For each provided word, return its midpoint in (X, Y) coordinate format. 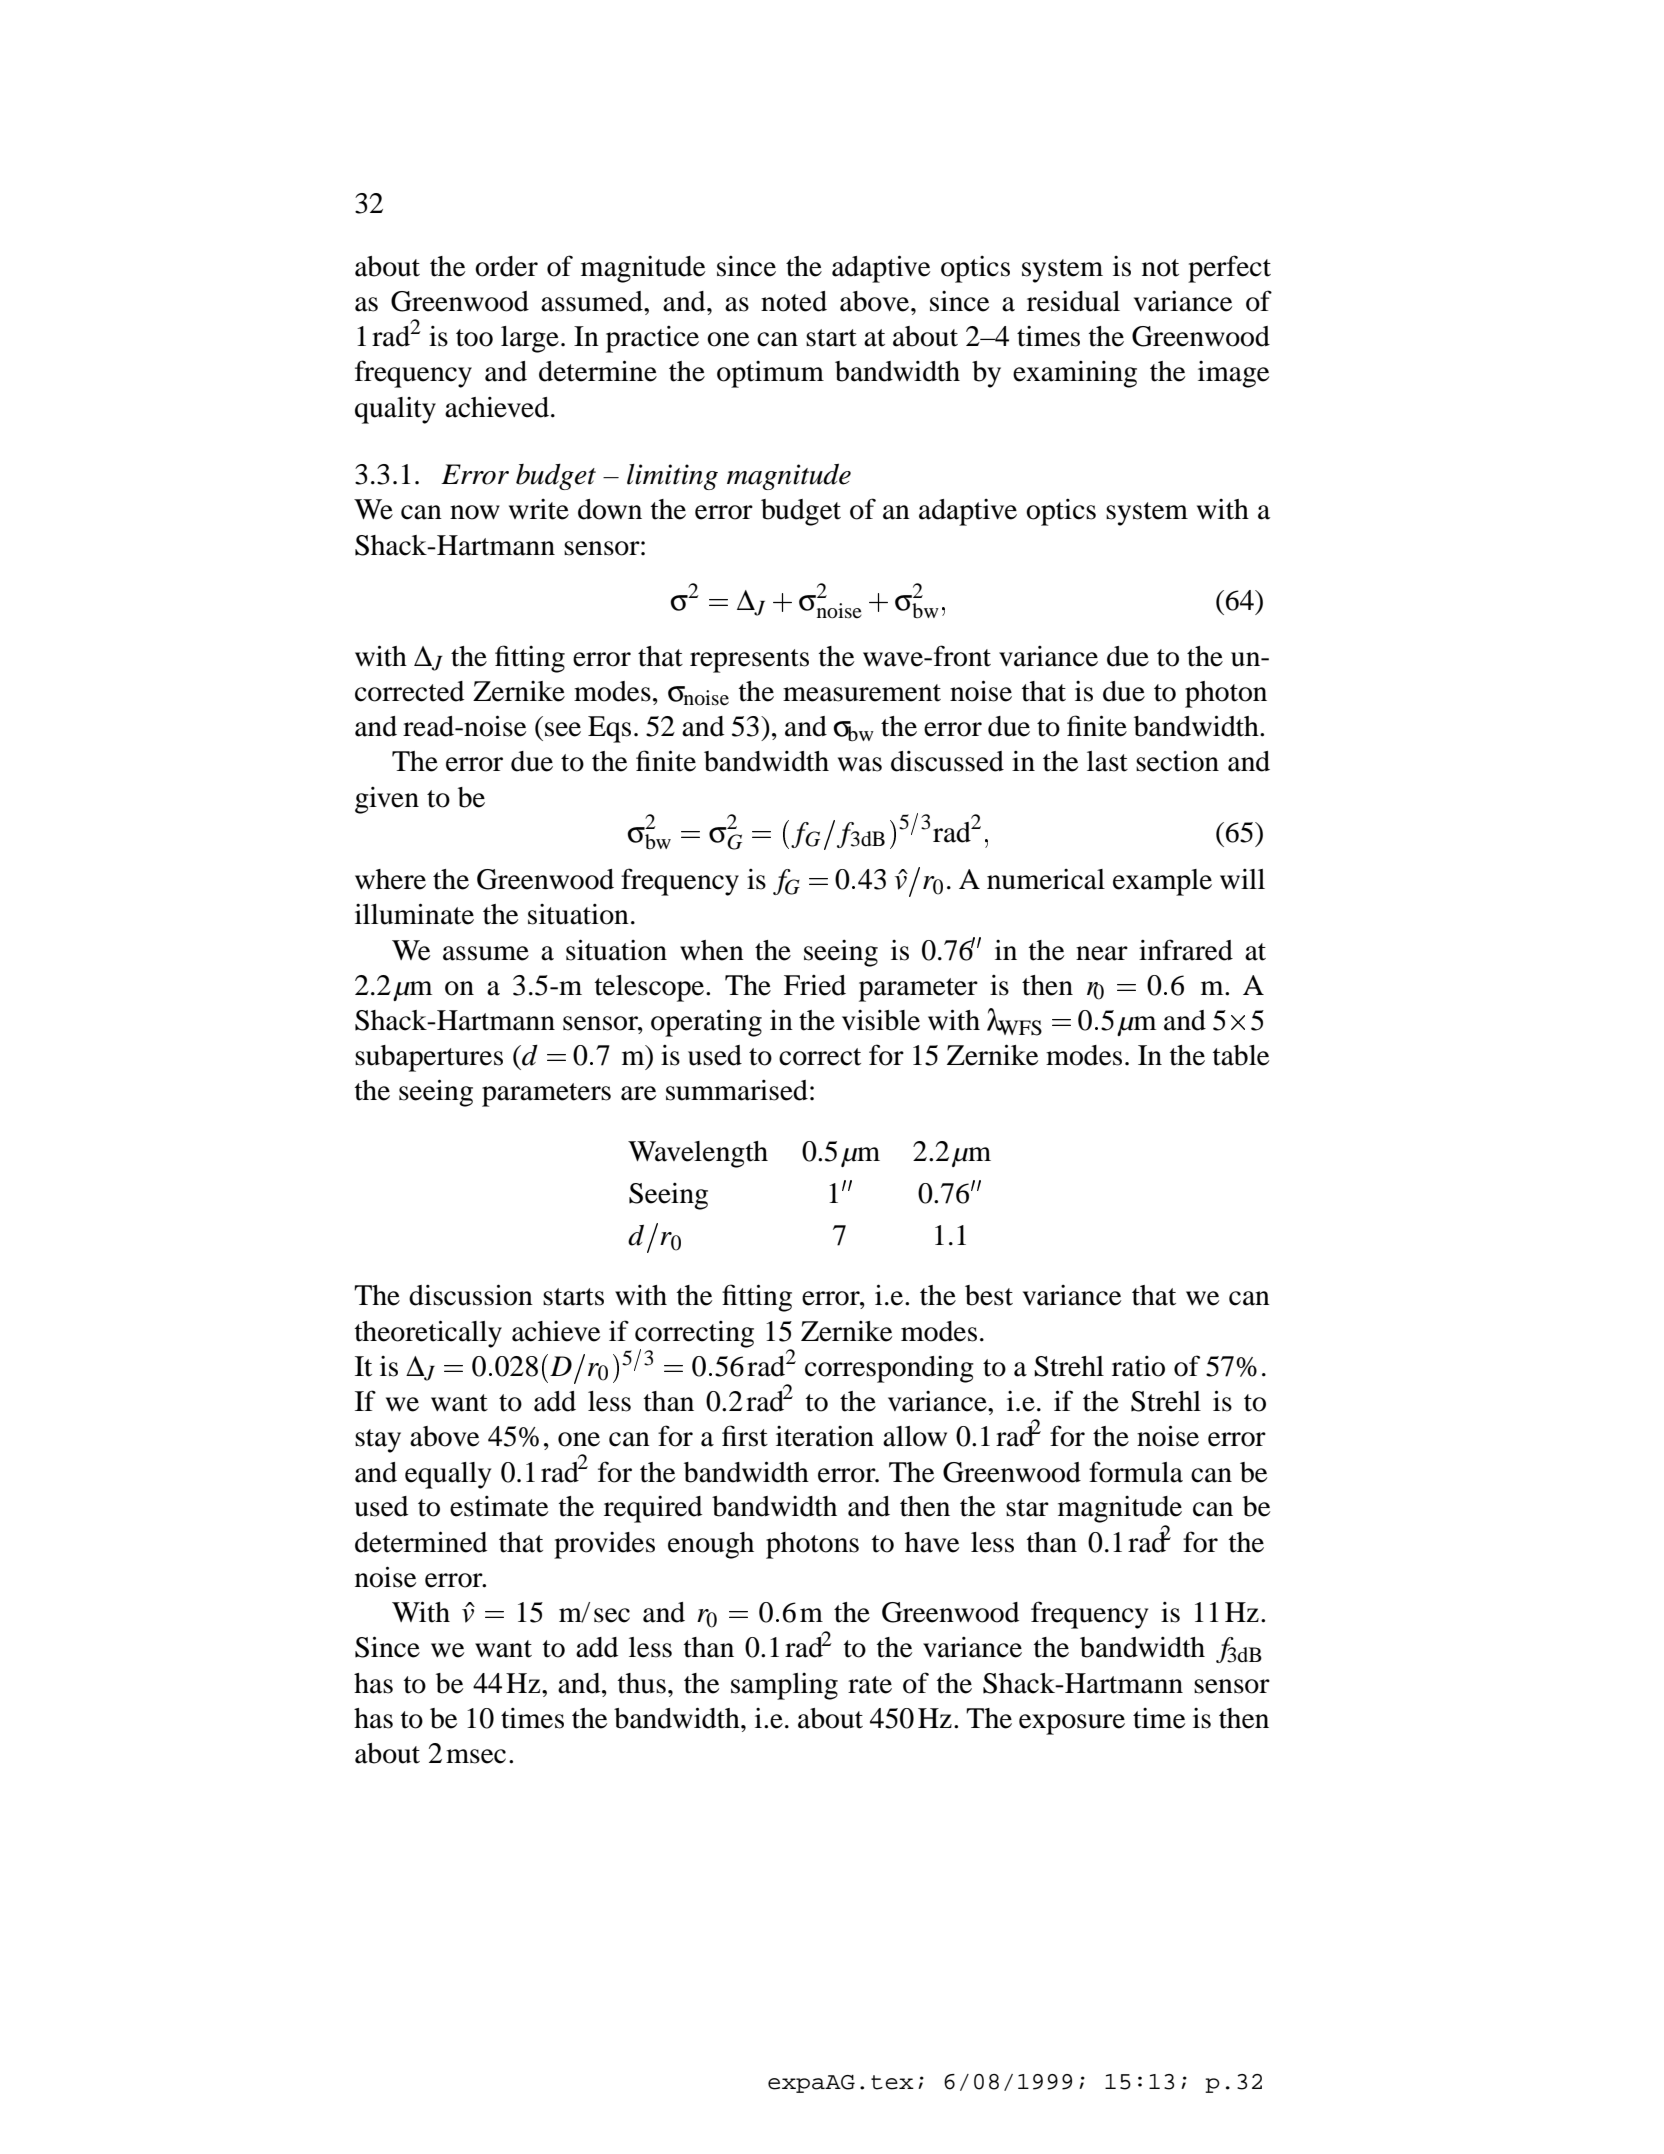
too (474, 338)
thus (642, 1683)
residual (1073, 301)
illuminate (414, 914)
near (1102, 953)
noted (794, 301)
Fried (815, 985)
